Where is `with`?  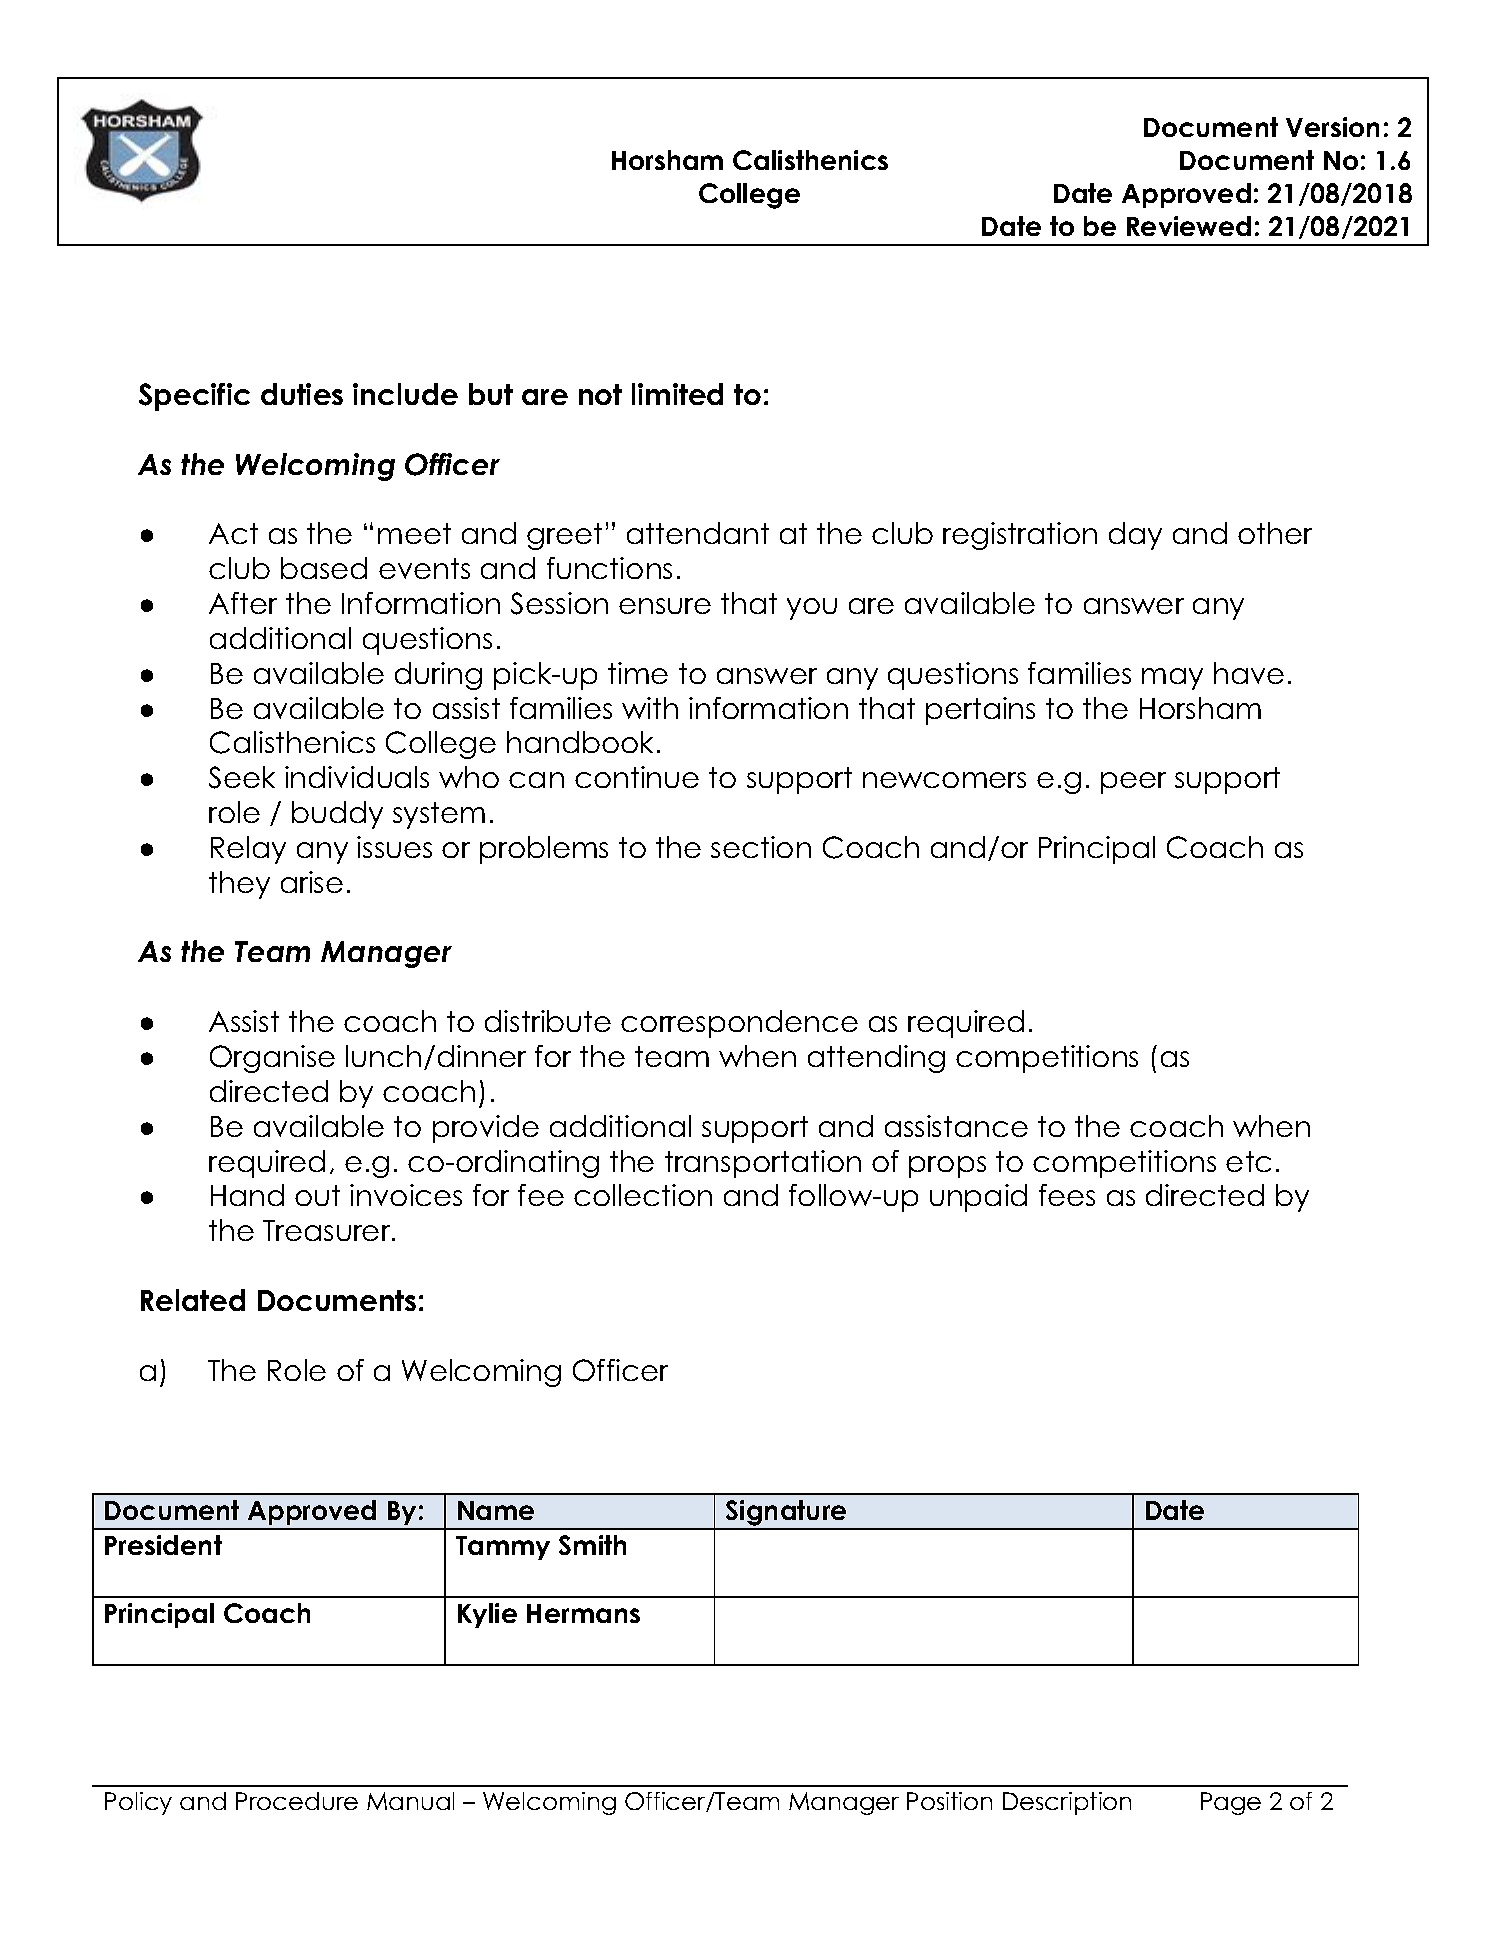 with is located at coordinates (650, 708).
